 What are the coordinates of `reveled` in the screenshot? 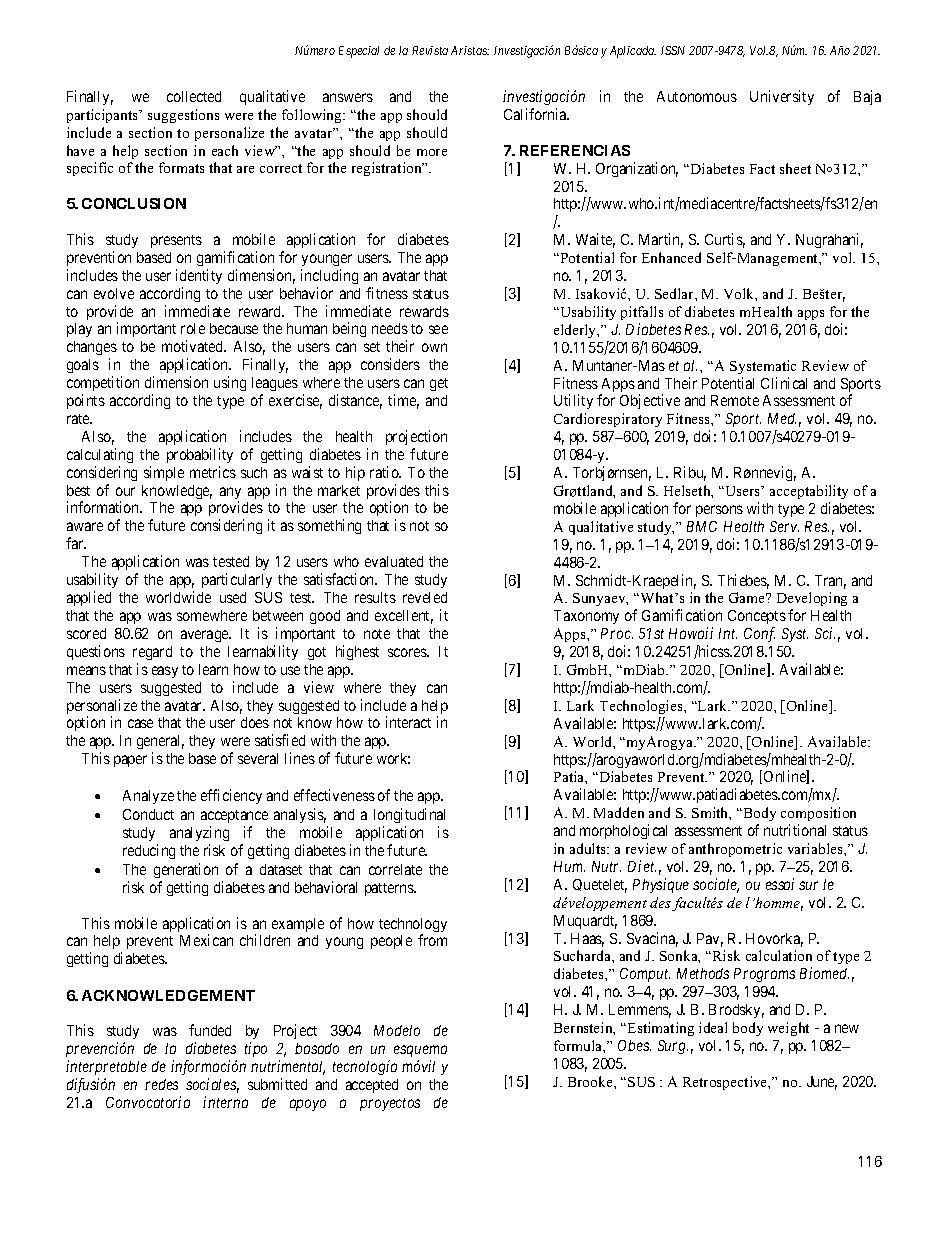 It's located at (425, 597).
